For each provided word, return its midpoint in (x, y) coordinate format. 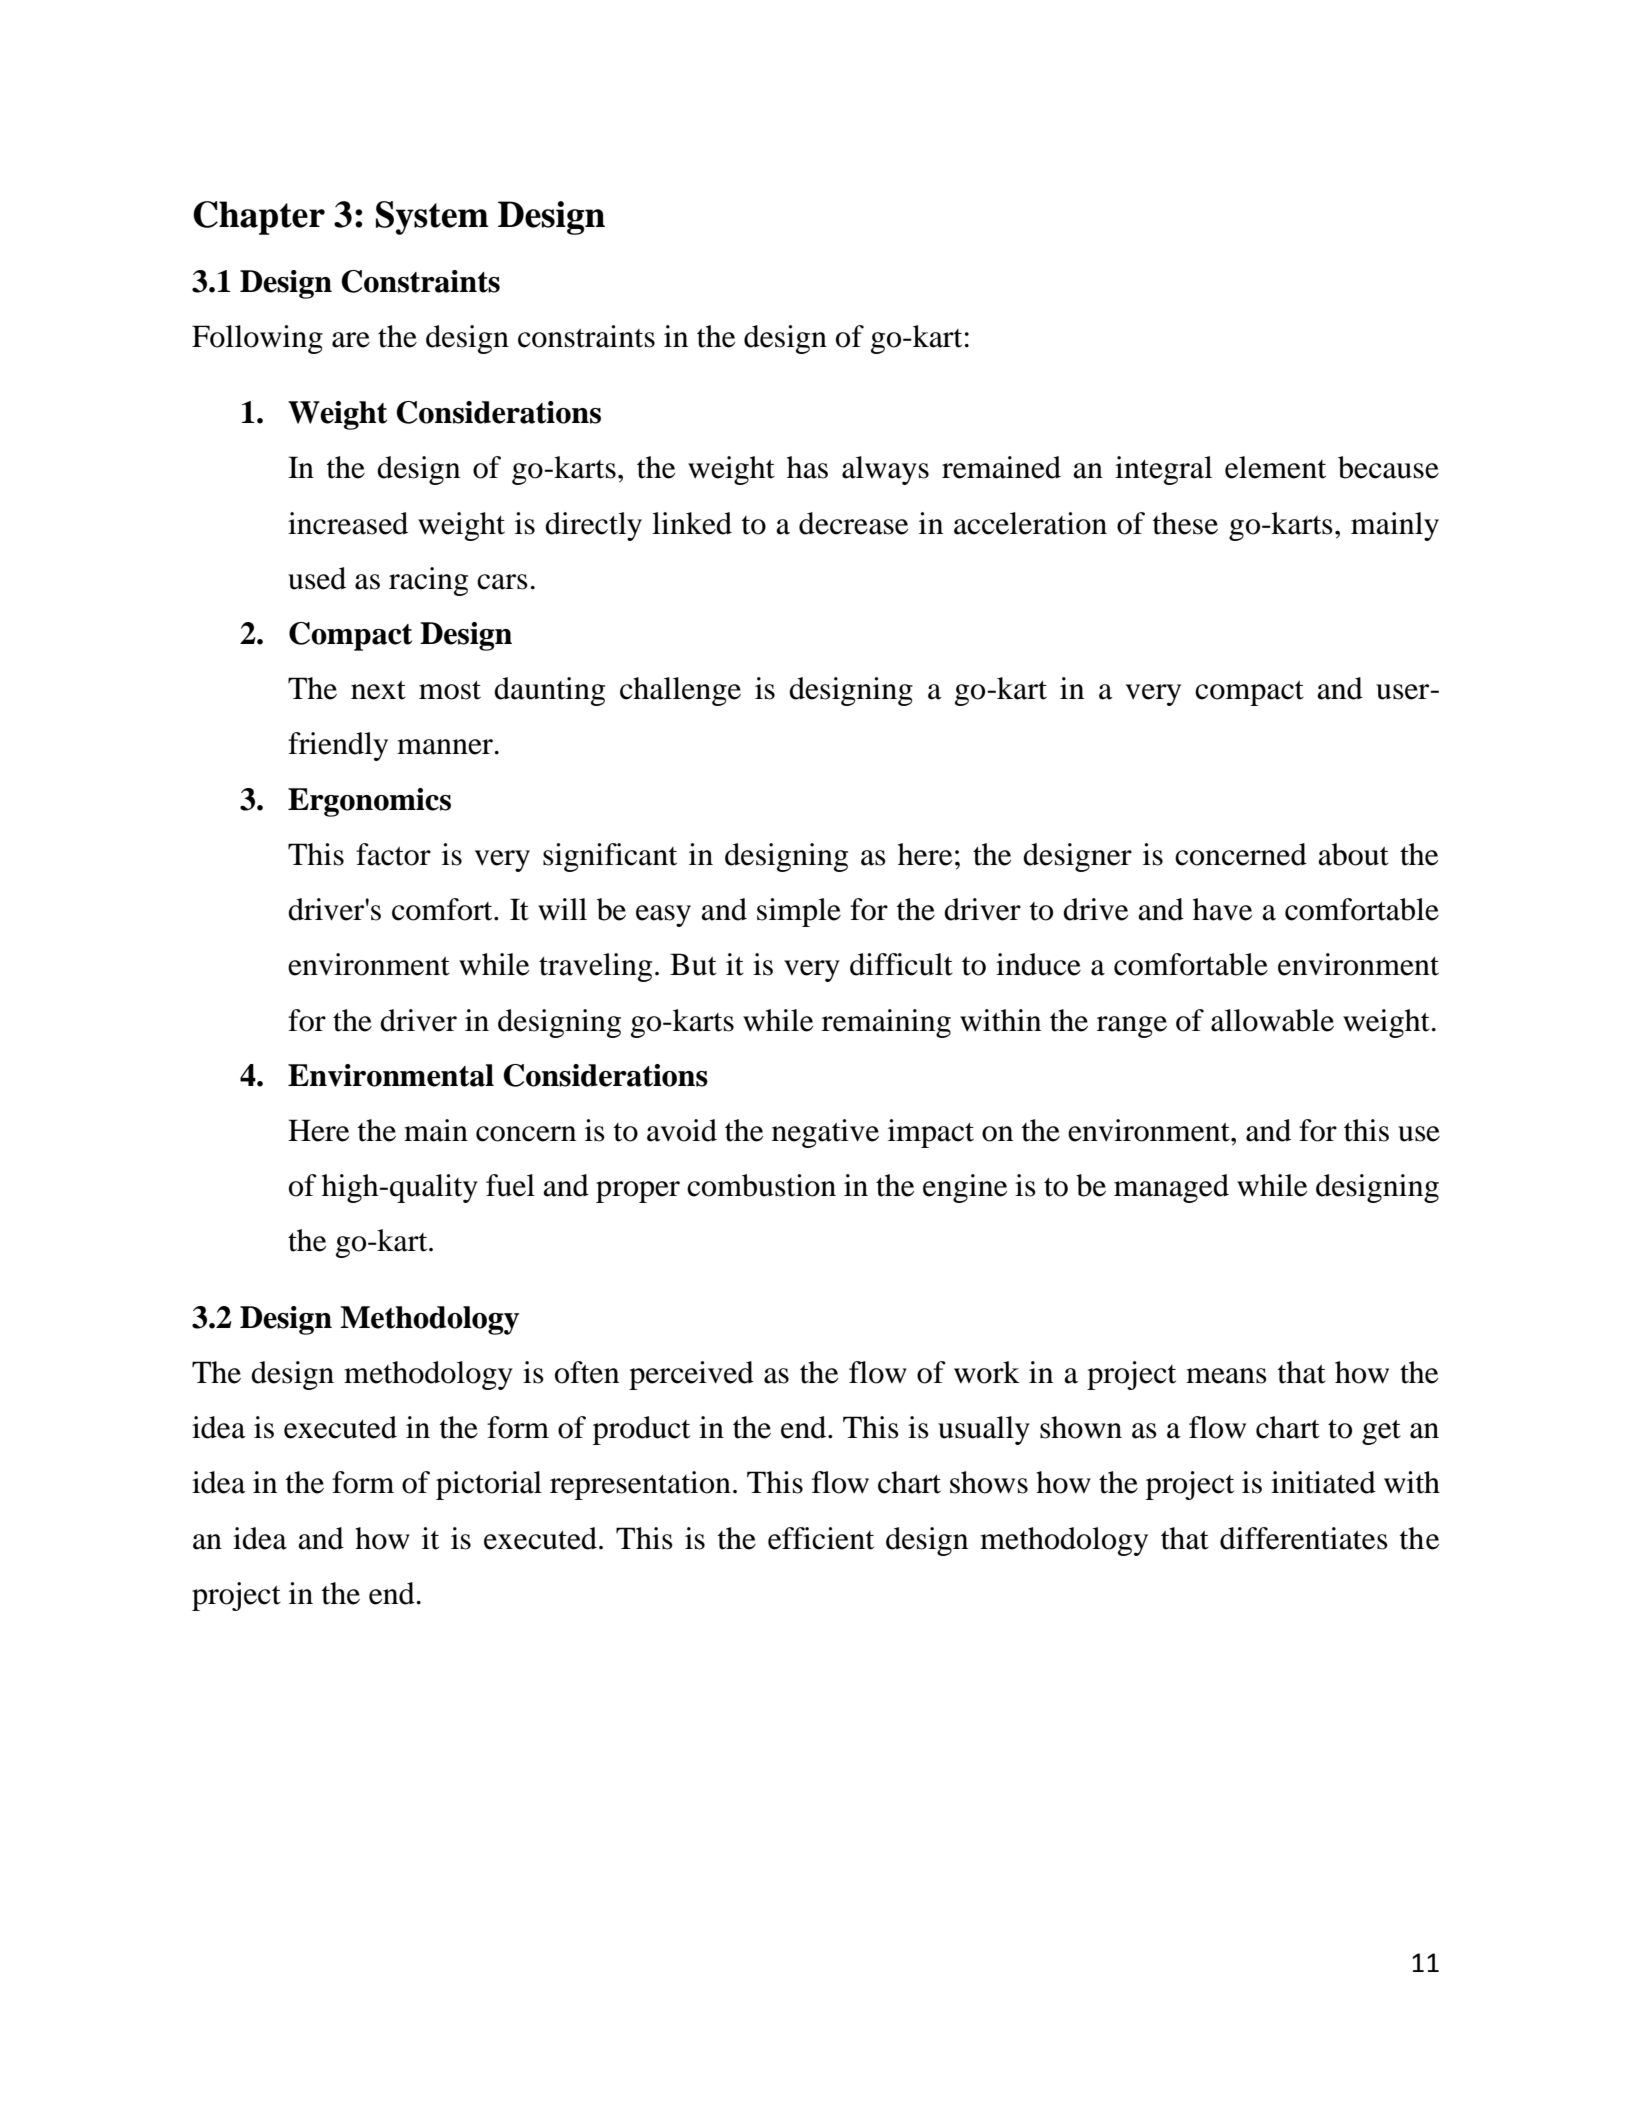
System (432, 218)
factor (393, 854)
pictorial (489, 1485)
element (1275, 467)
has (807, 467)
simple (799, 912)
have (1222, 909)
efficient (821, 1538)
